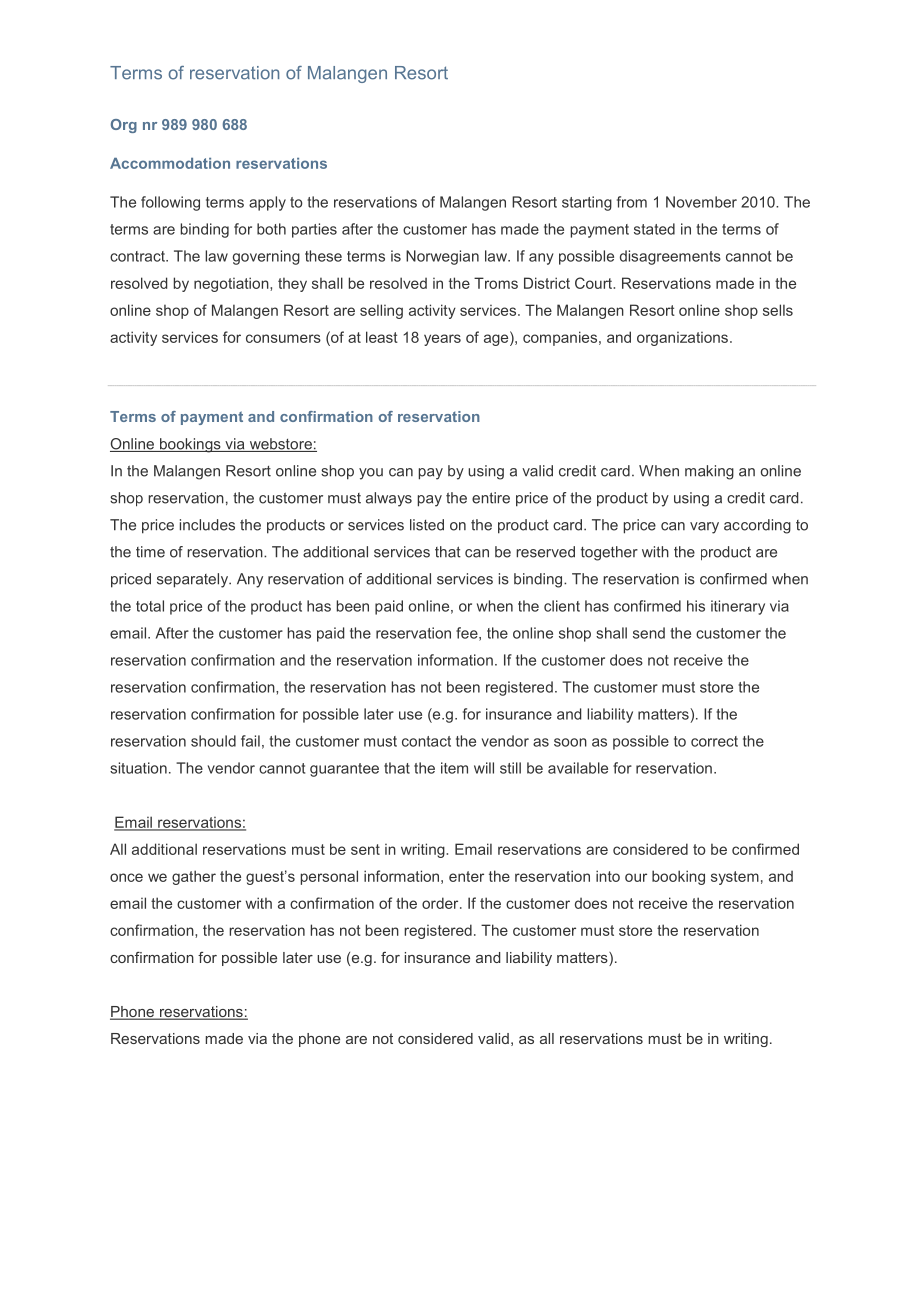 The image size is (924, 1308). I want to click on vary, so click(704, 528).
